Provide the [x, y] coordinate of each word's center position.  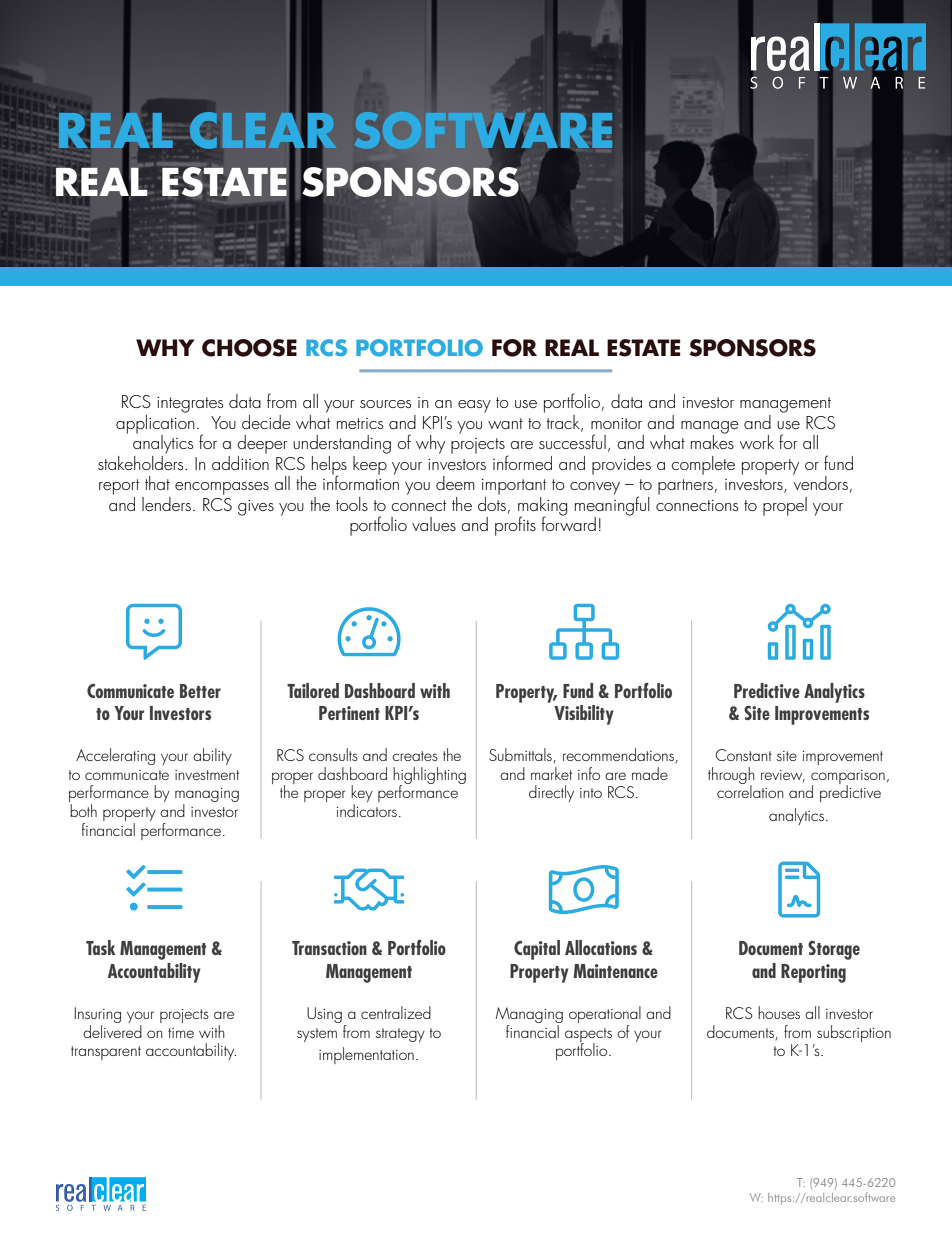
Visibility [584, 715]
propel [785, 506]
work [757, 442]
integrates [190, 405]
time [181, 1033]
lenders [166, 504]
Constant [744, 755]
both [83, 810]
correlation [750, 790]
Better [200, 691]
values [434, 524]
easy [474, 406]
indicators [367, 810]
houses [779, 1012]
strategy [400, 1035]
